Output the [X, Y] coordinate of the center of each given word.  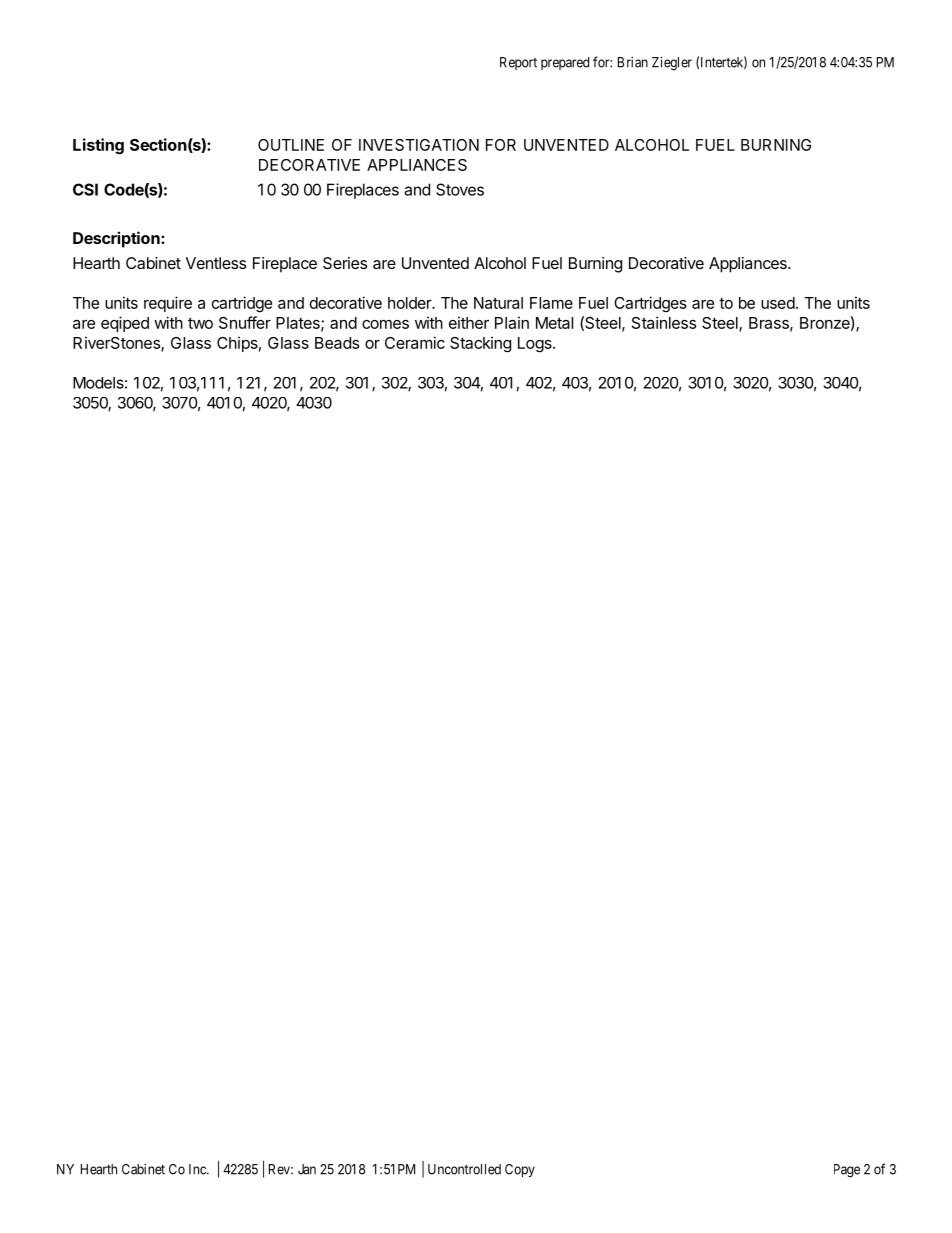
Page [847, 1171]
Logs [536, 345]
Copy [520, 1170]
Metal [554, 323]
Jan [307, 1169]
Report [518, 63]
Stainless [664, 322]
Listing [98, 146]
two [200, 323]
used [778, 303]
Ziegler [672, 64]
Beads [337, 343]
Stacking [480, 344]
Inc [198, 1169]
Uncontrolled [464, 1169]
